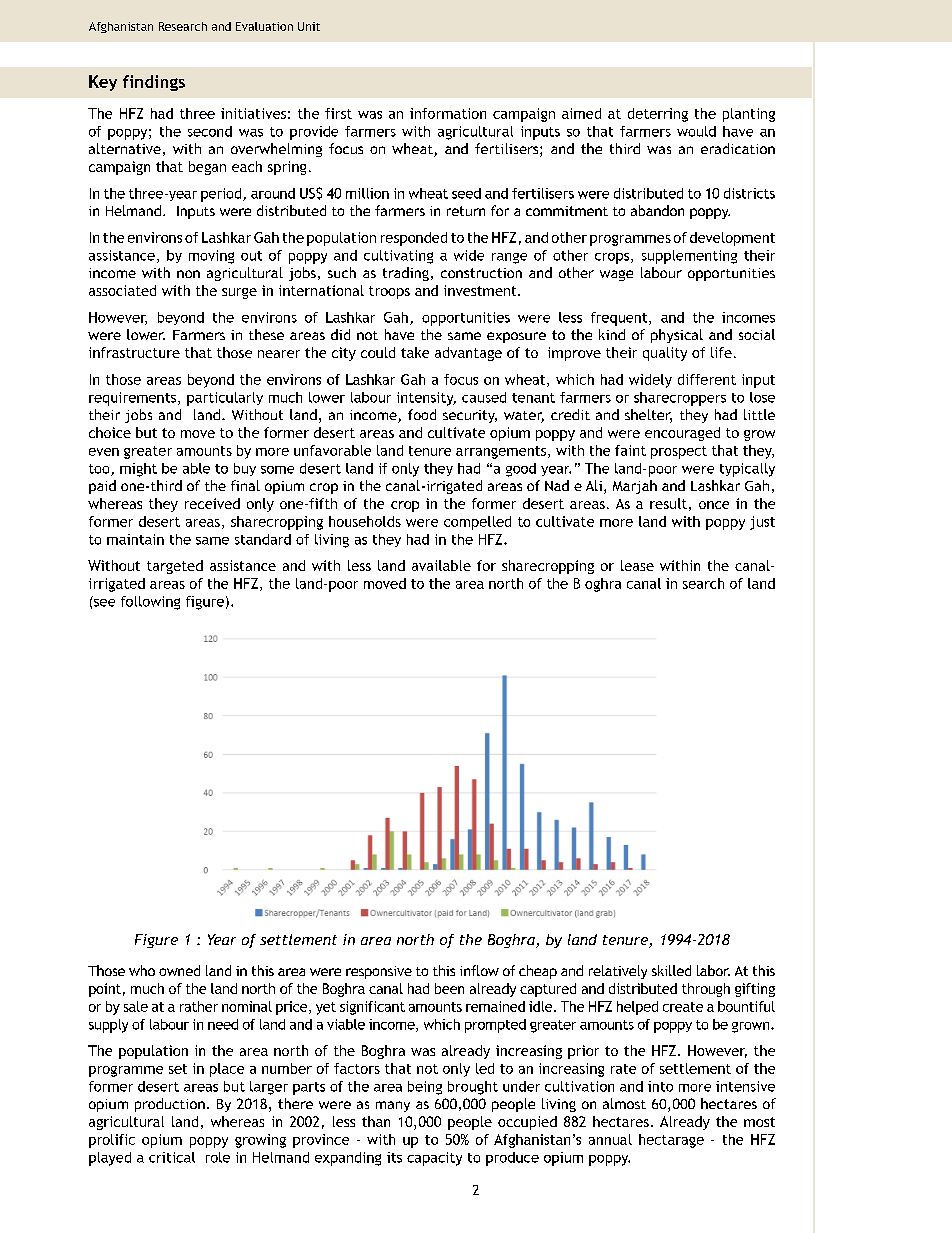 This screenshot has height=1233, width=952. Describe the element at coordinates (448, 113) in the screenshot. I see `information` at that location.
